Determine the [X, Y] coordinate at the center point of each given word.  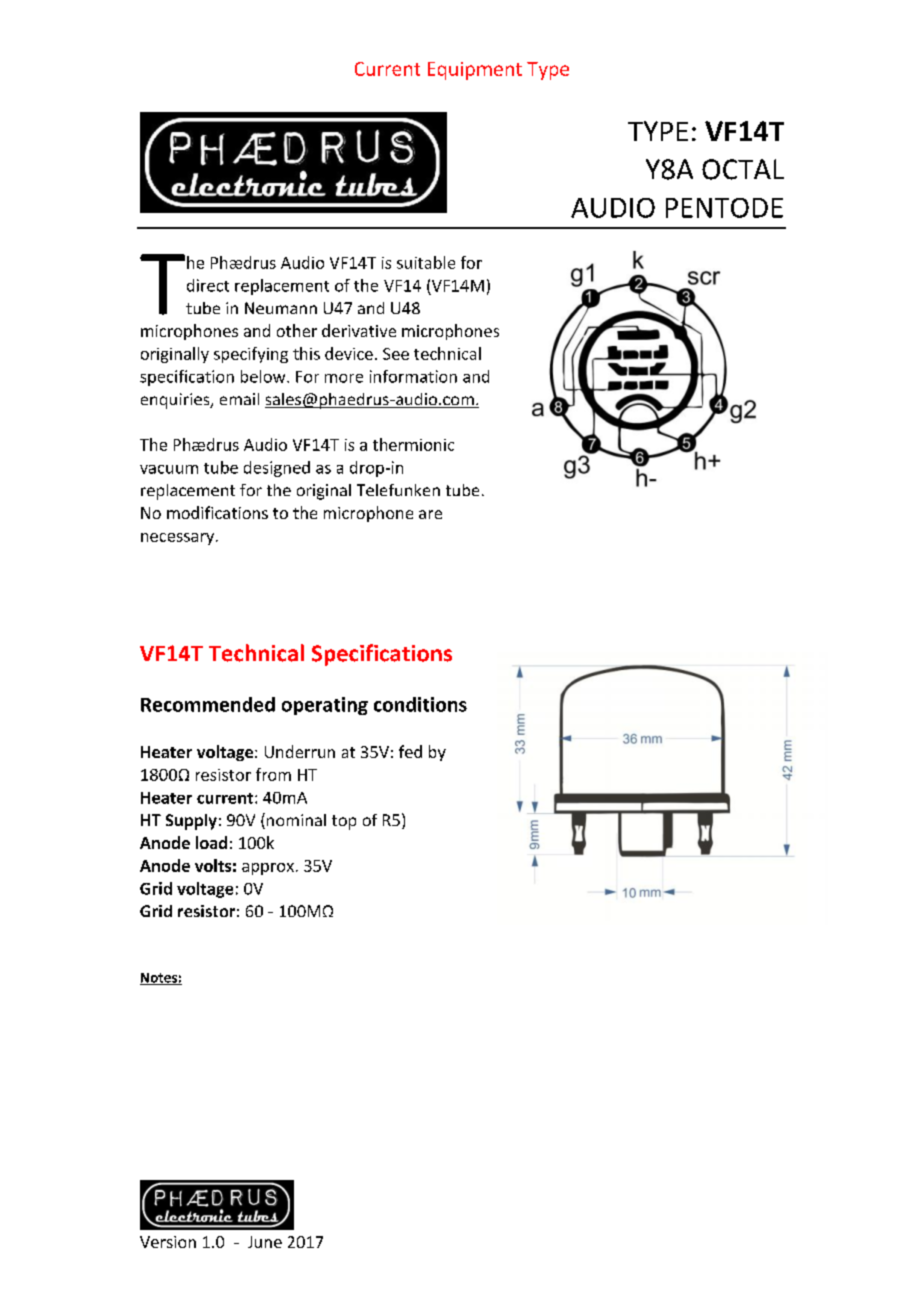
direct [208, 285]
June [265, 1242]
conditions [420, 704]
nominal [295, 821]
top [344, 822]
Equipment [475, 71]
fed [410, 751]
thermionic [413, 444]
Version [168, 1242]
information [413, 376]
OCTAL [743, 169]
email [239, 399]
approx [268, 869]
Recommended [208, 704]
